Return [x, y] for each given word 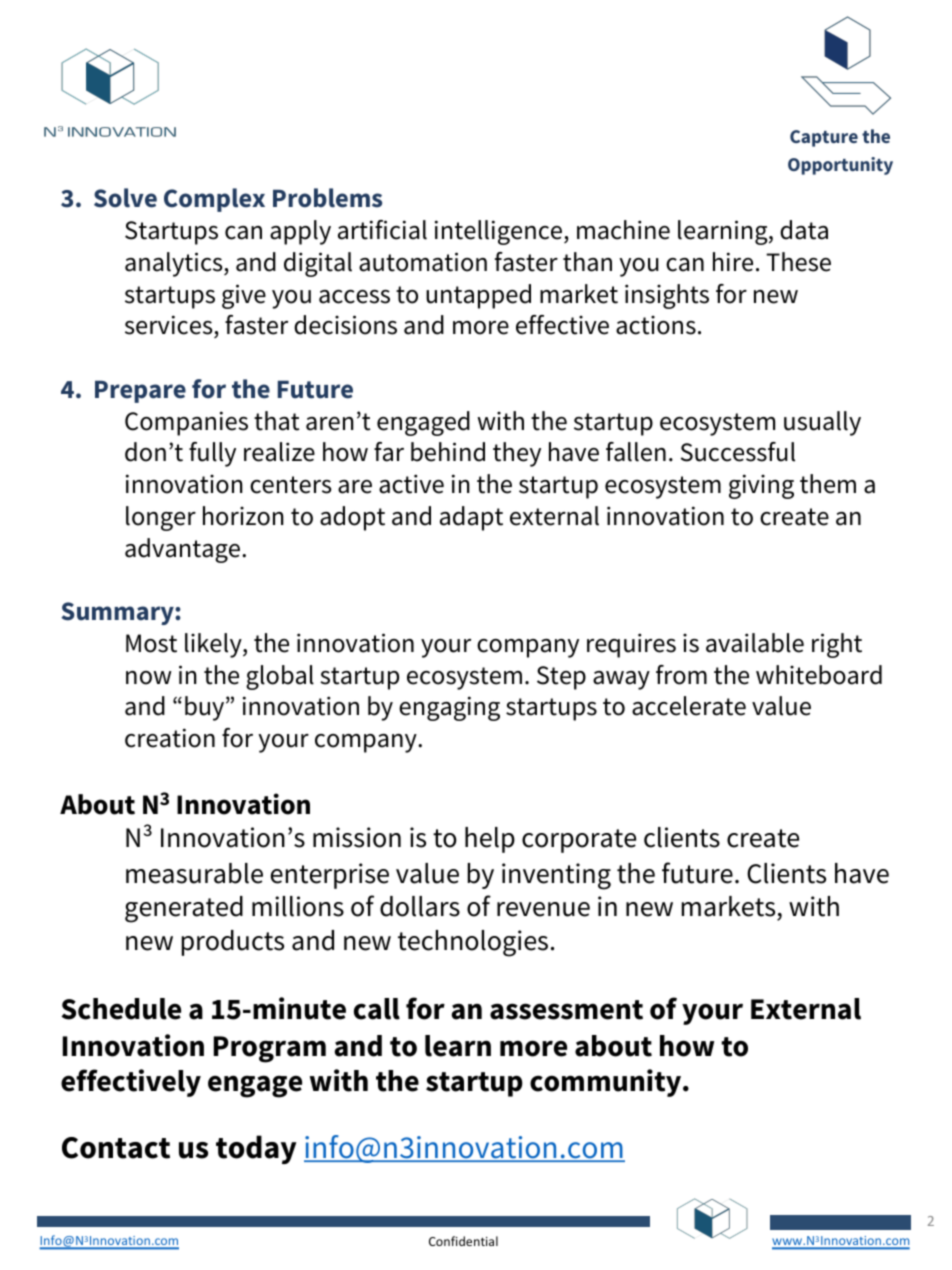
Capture [824, 138]
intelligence [500, 232]
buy [206, 708]
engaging [449, 708]
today [256, 1149]
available [755, 643]
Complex [214, 200]
